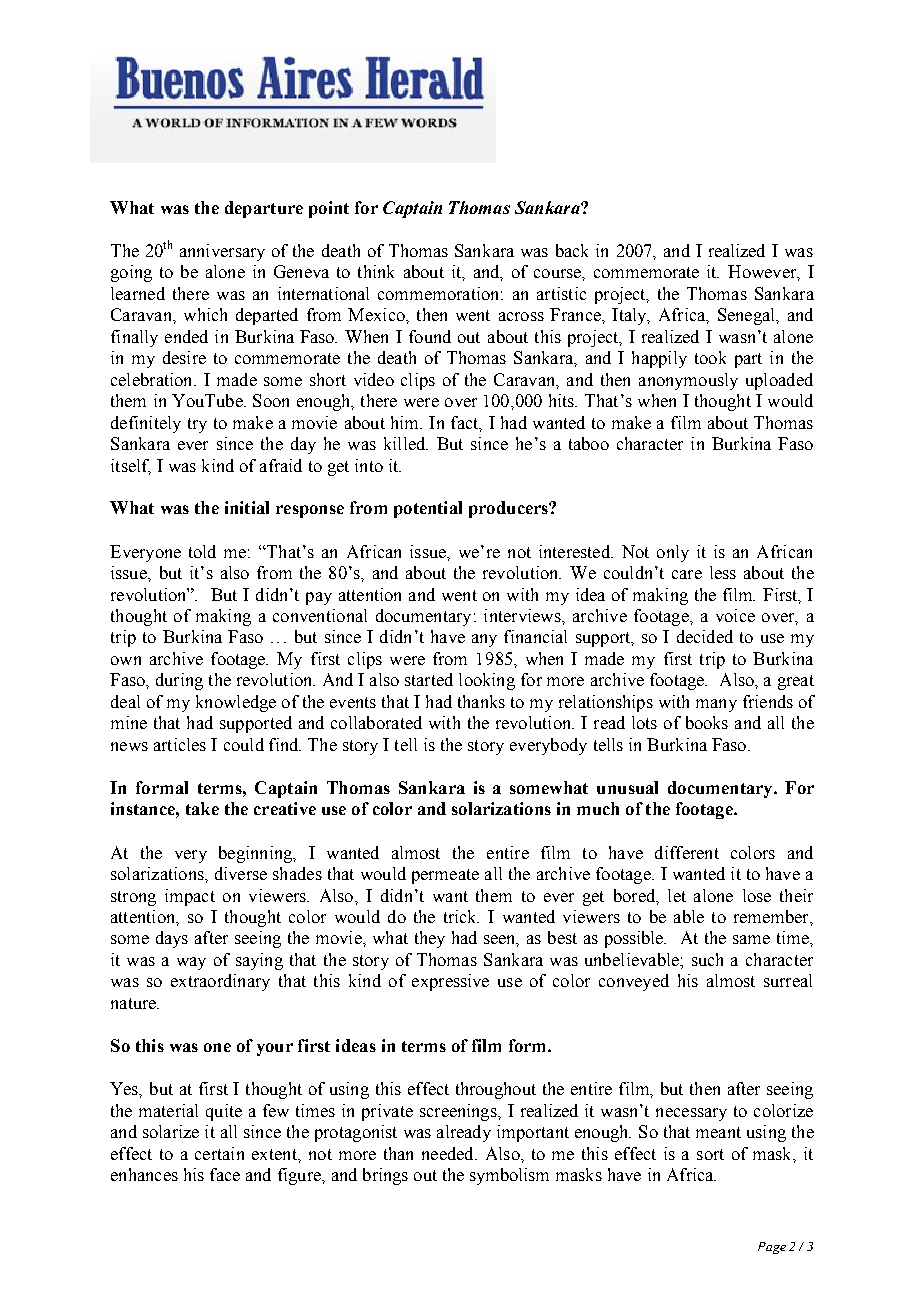 The height and width of the page is (1308, 924). I want to click on books, so click(707, 722).
